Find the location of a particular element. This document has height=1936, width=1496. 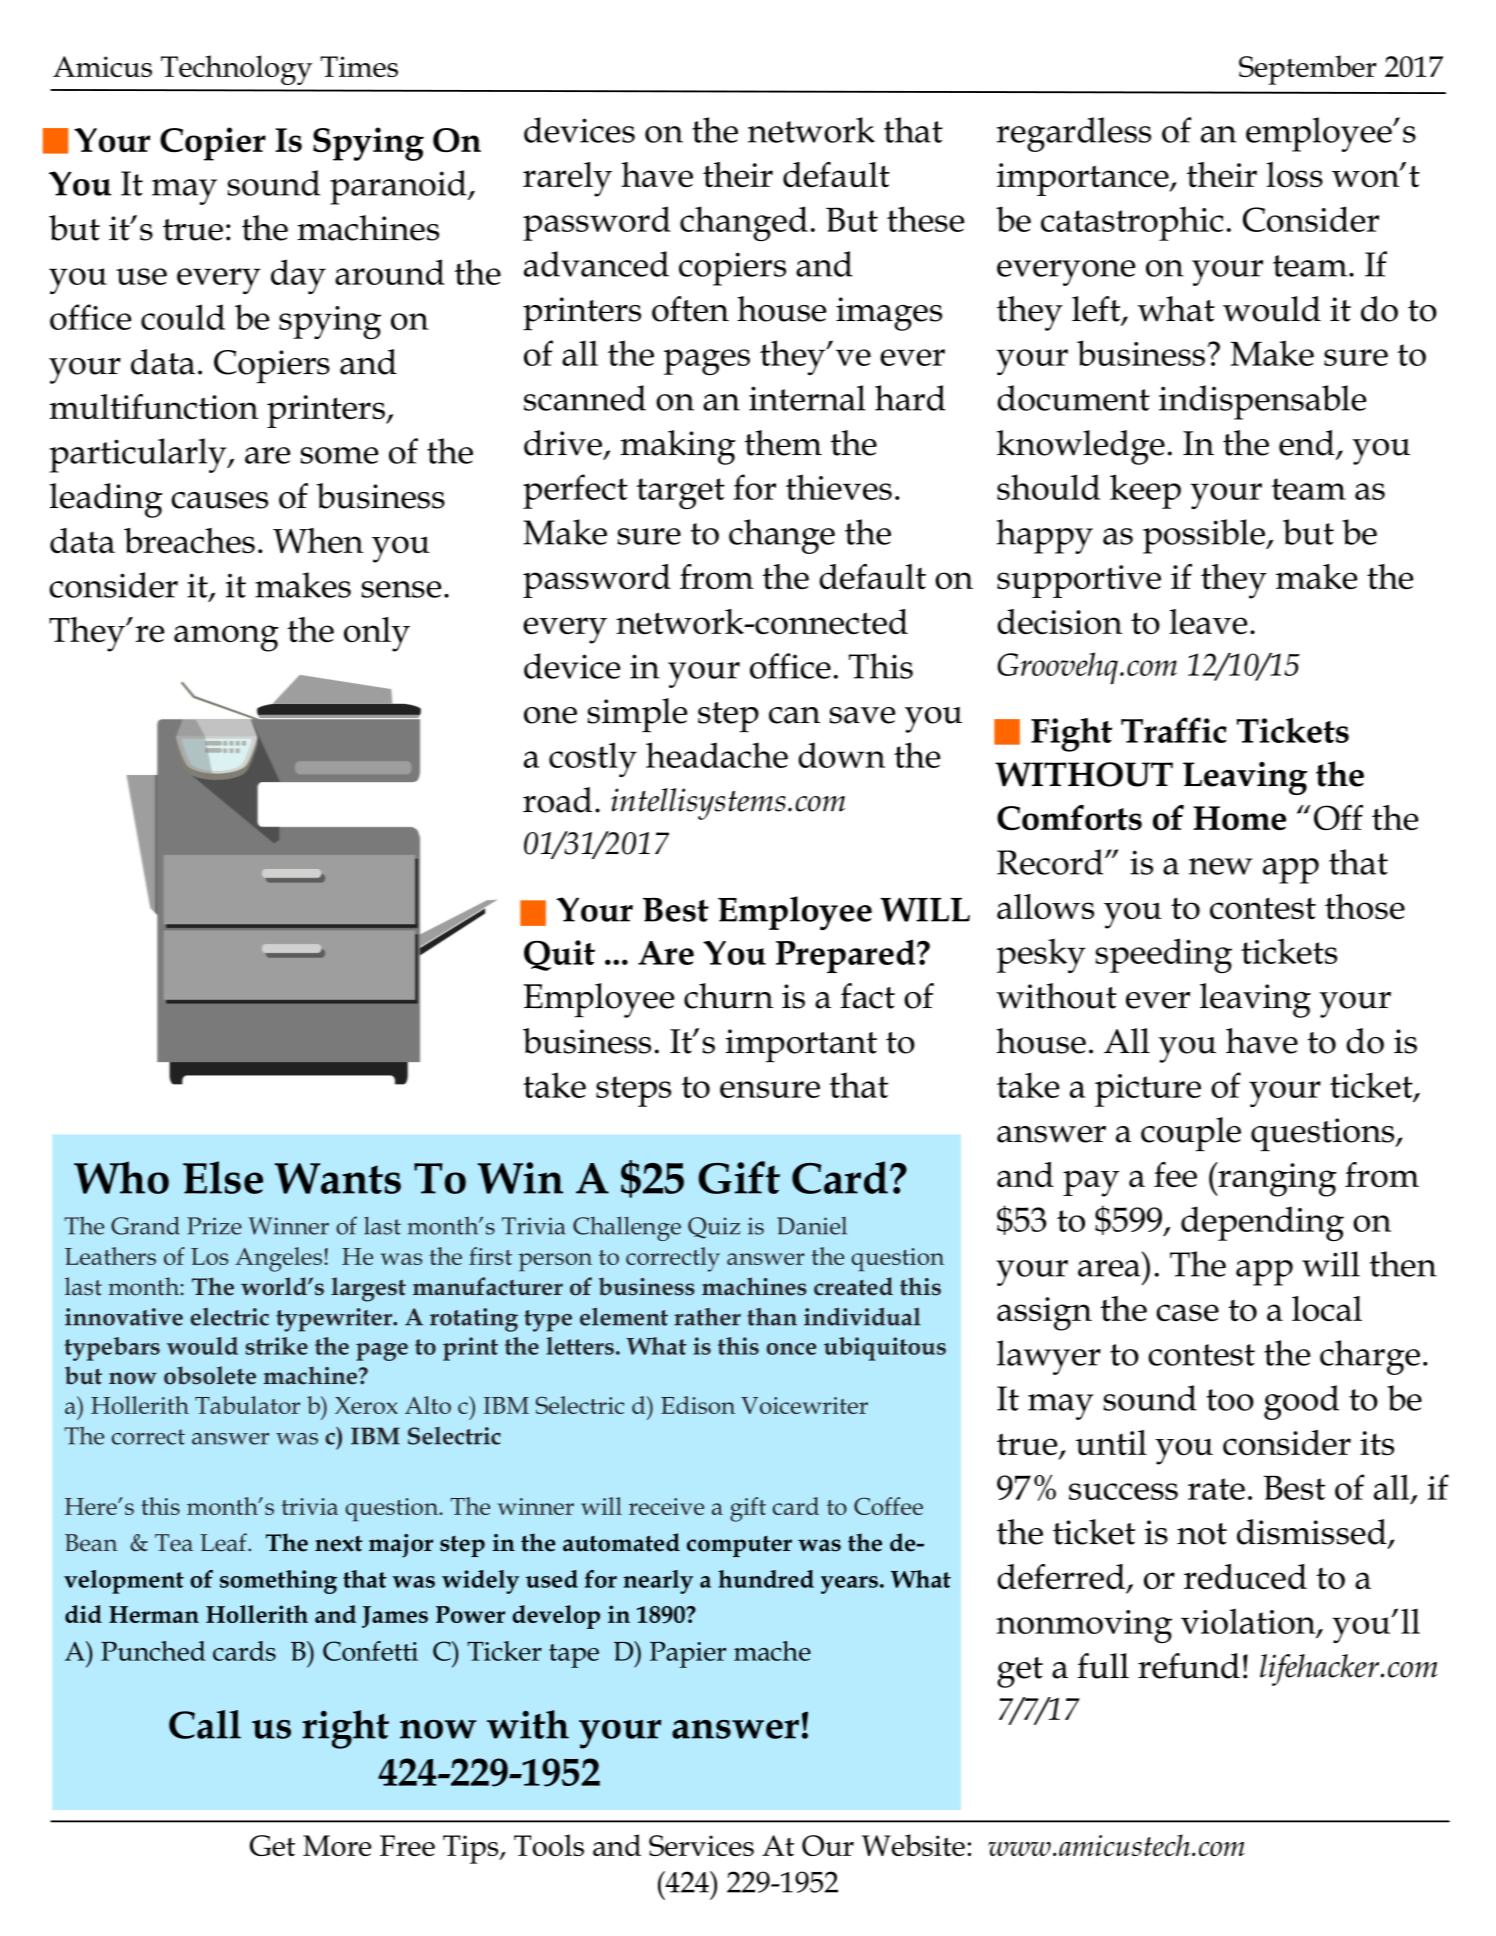

rarely is located at coordinates (567, 179).
